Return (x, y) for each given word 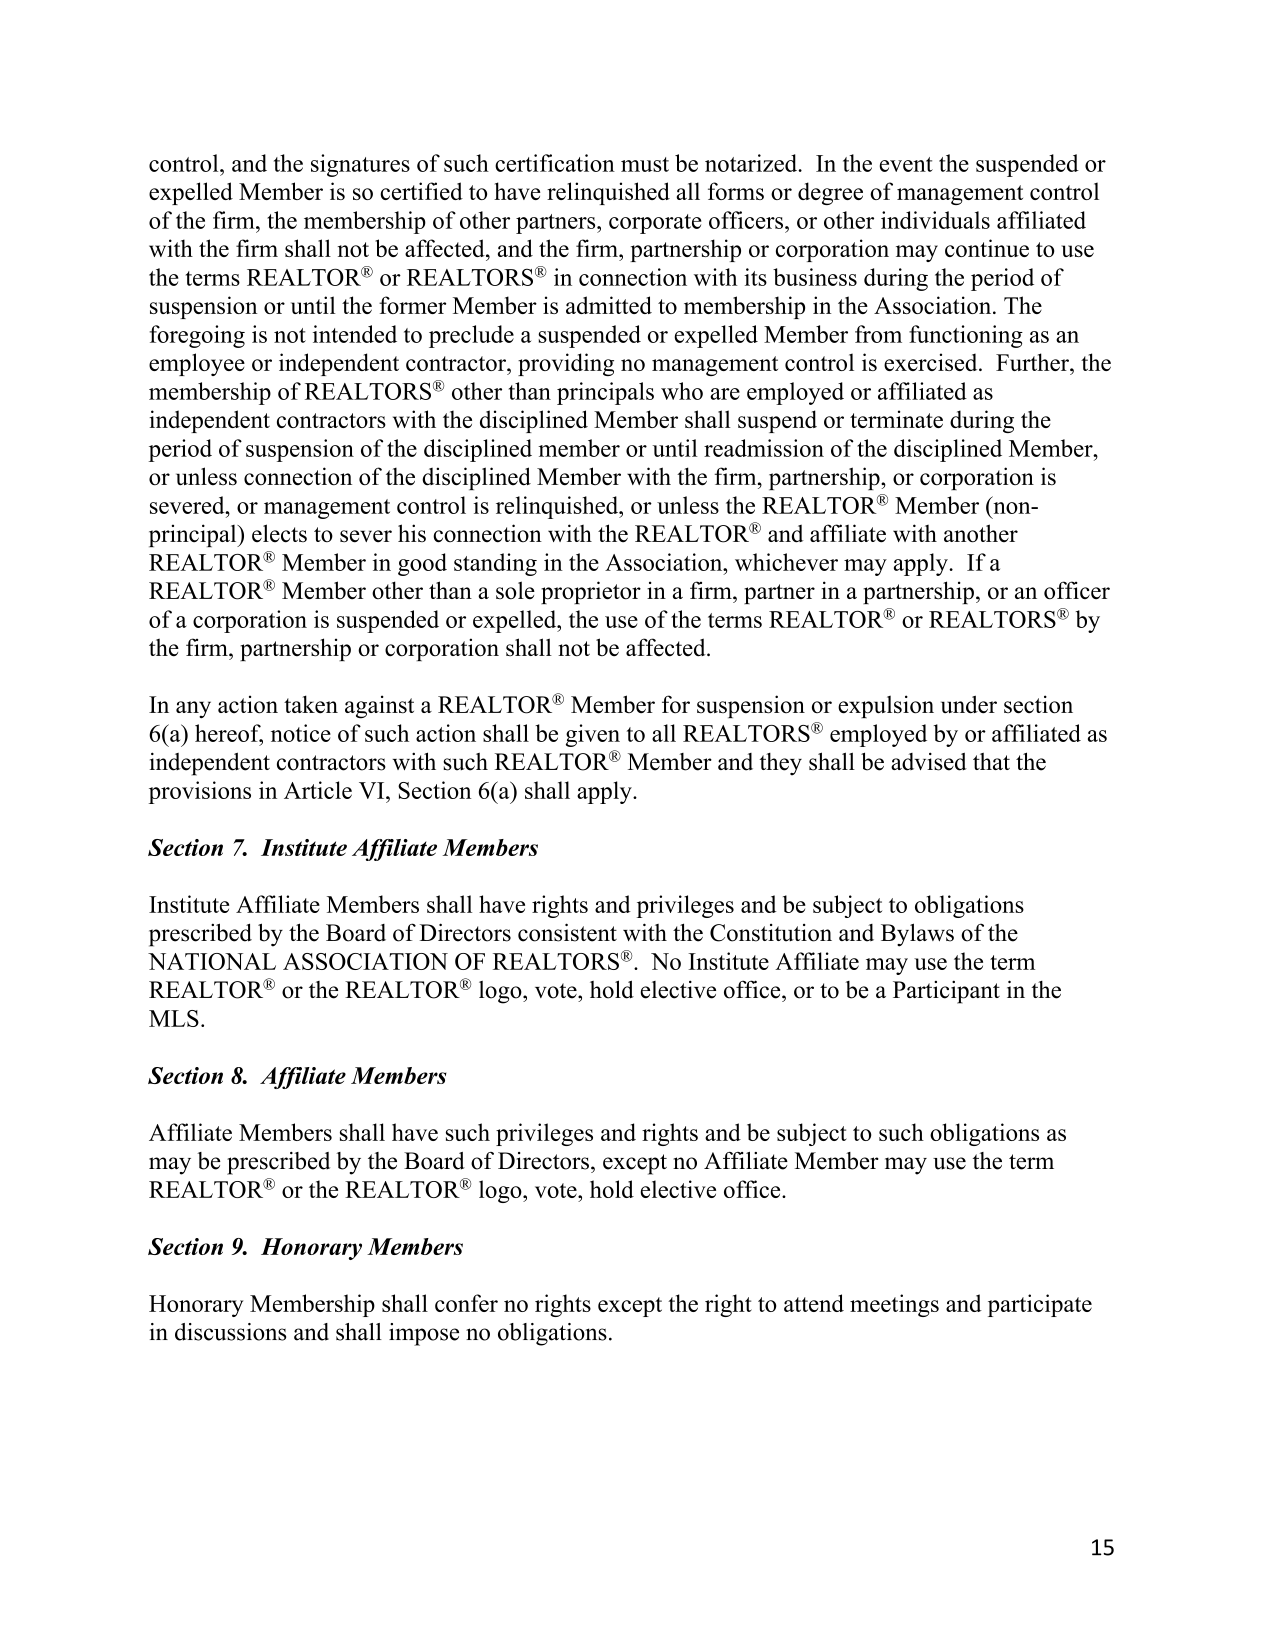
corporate (655, 224)
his (412, 533)
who (682, 391)
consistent (567, 932)
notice (301, 733)
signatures (360, 165)
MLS (174, 1018)
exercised (932, 362)
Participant (946, 992)
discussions (230, 1332)
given (593, 735)
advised (929, 761)
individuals (935, 220)
